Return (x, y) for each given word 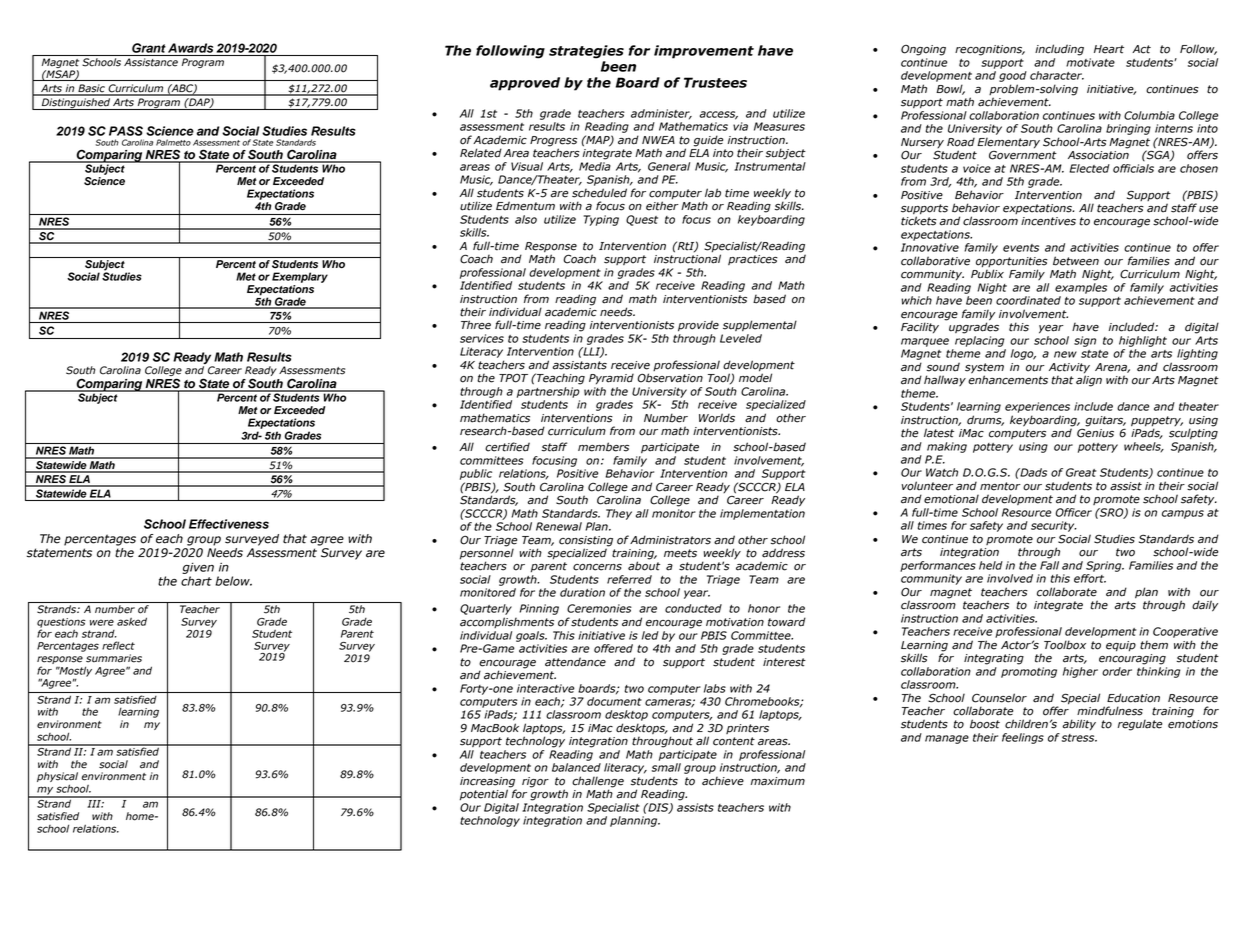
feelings (1023, 738)
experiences (1037, 407)
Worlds (717, 418)
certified (507, 447)
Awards (190, 48)
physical (57, 778)
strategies (586, 52)
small (666, 767)
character (1057, 75)
